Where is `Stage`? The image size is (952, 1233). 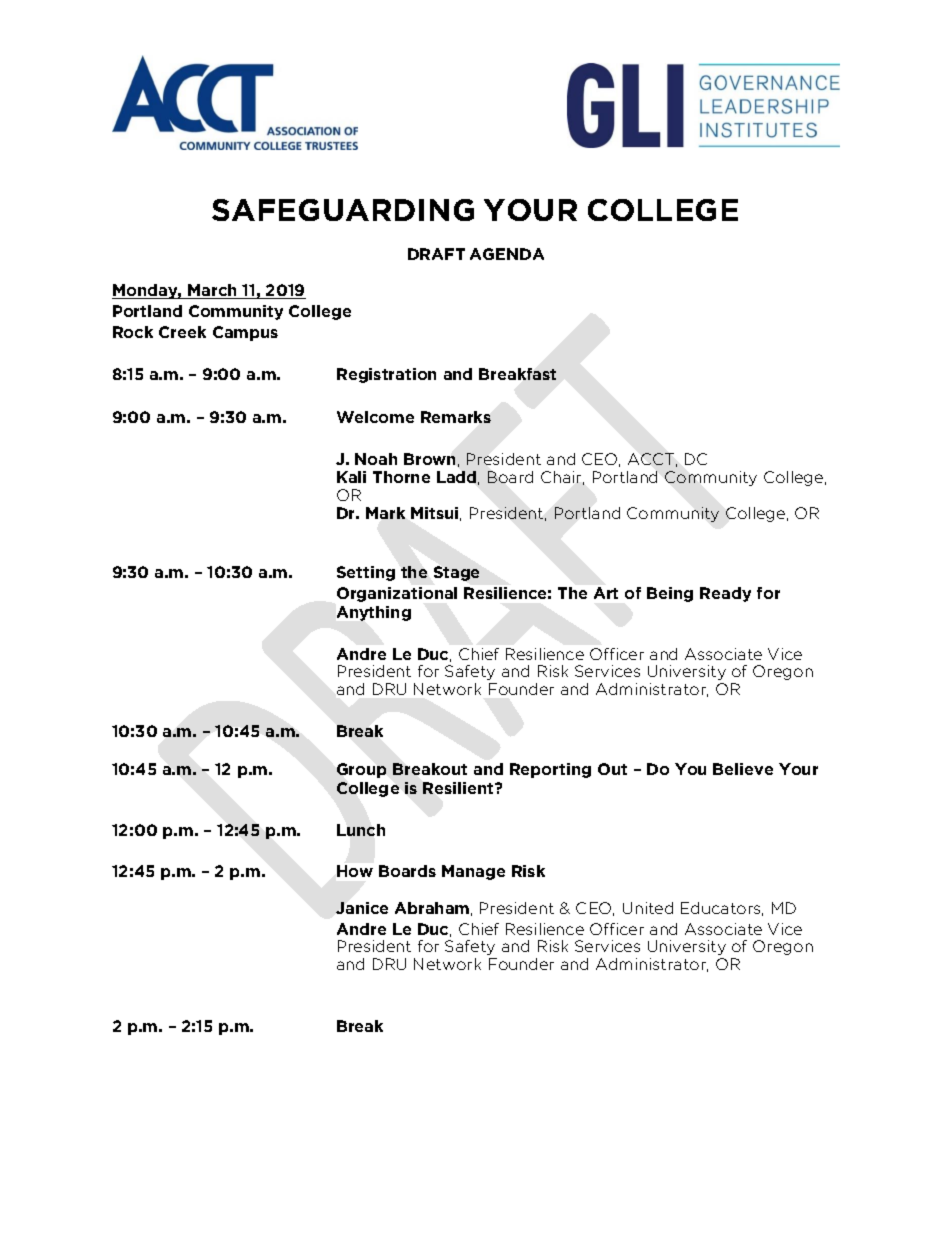 Stage is located at coordinates (456, 573).
